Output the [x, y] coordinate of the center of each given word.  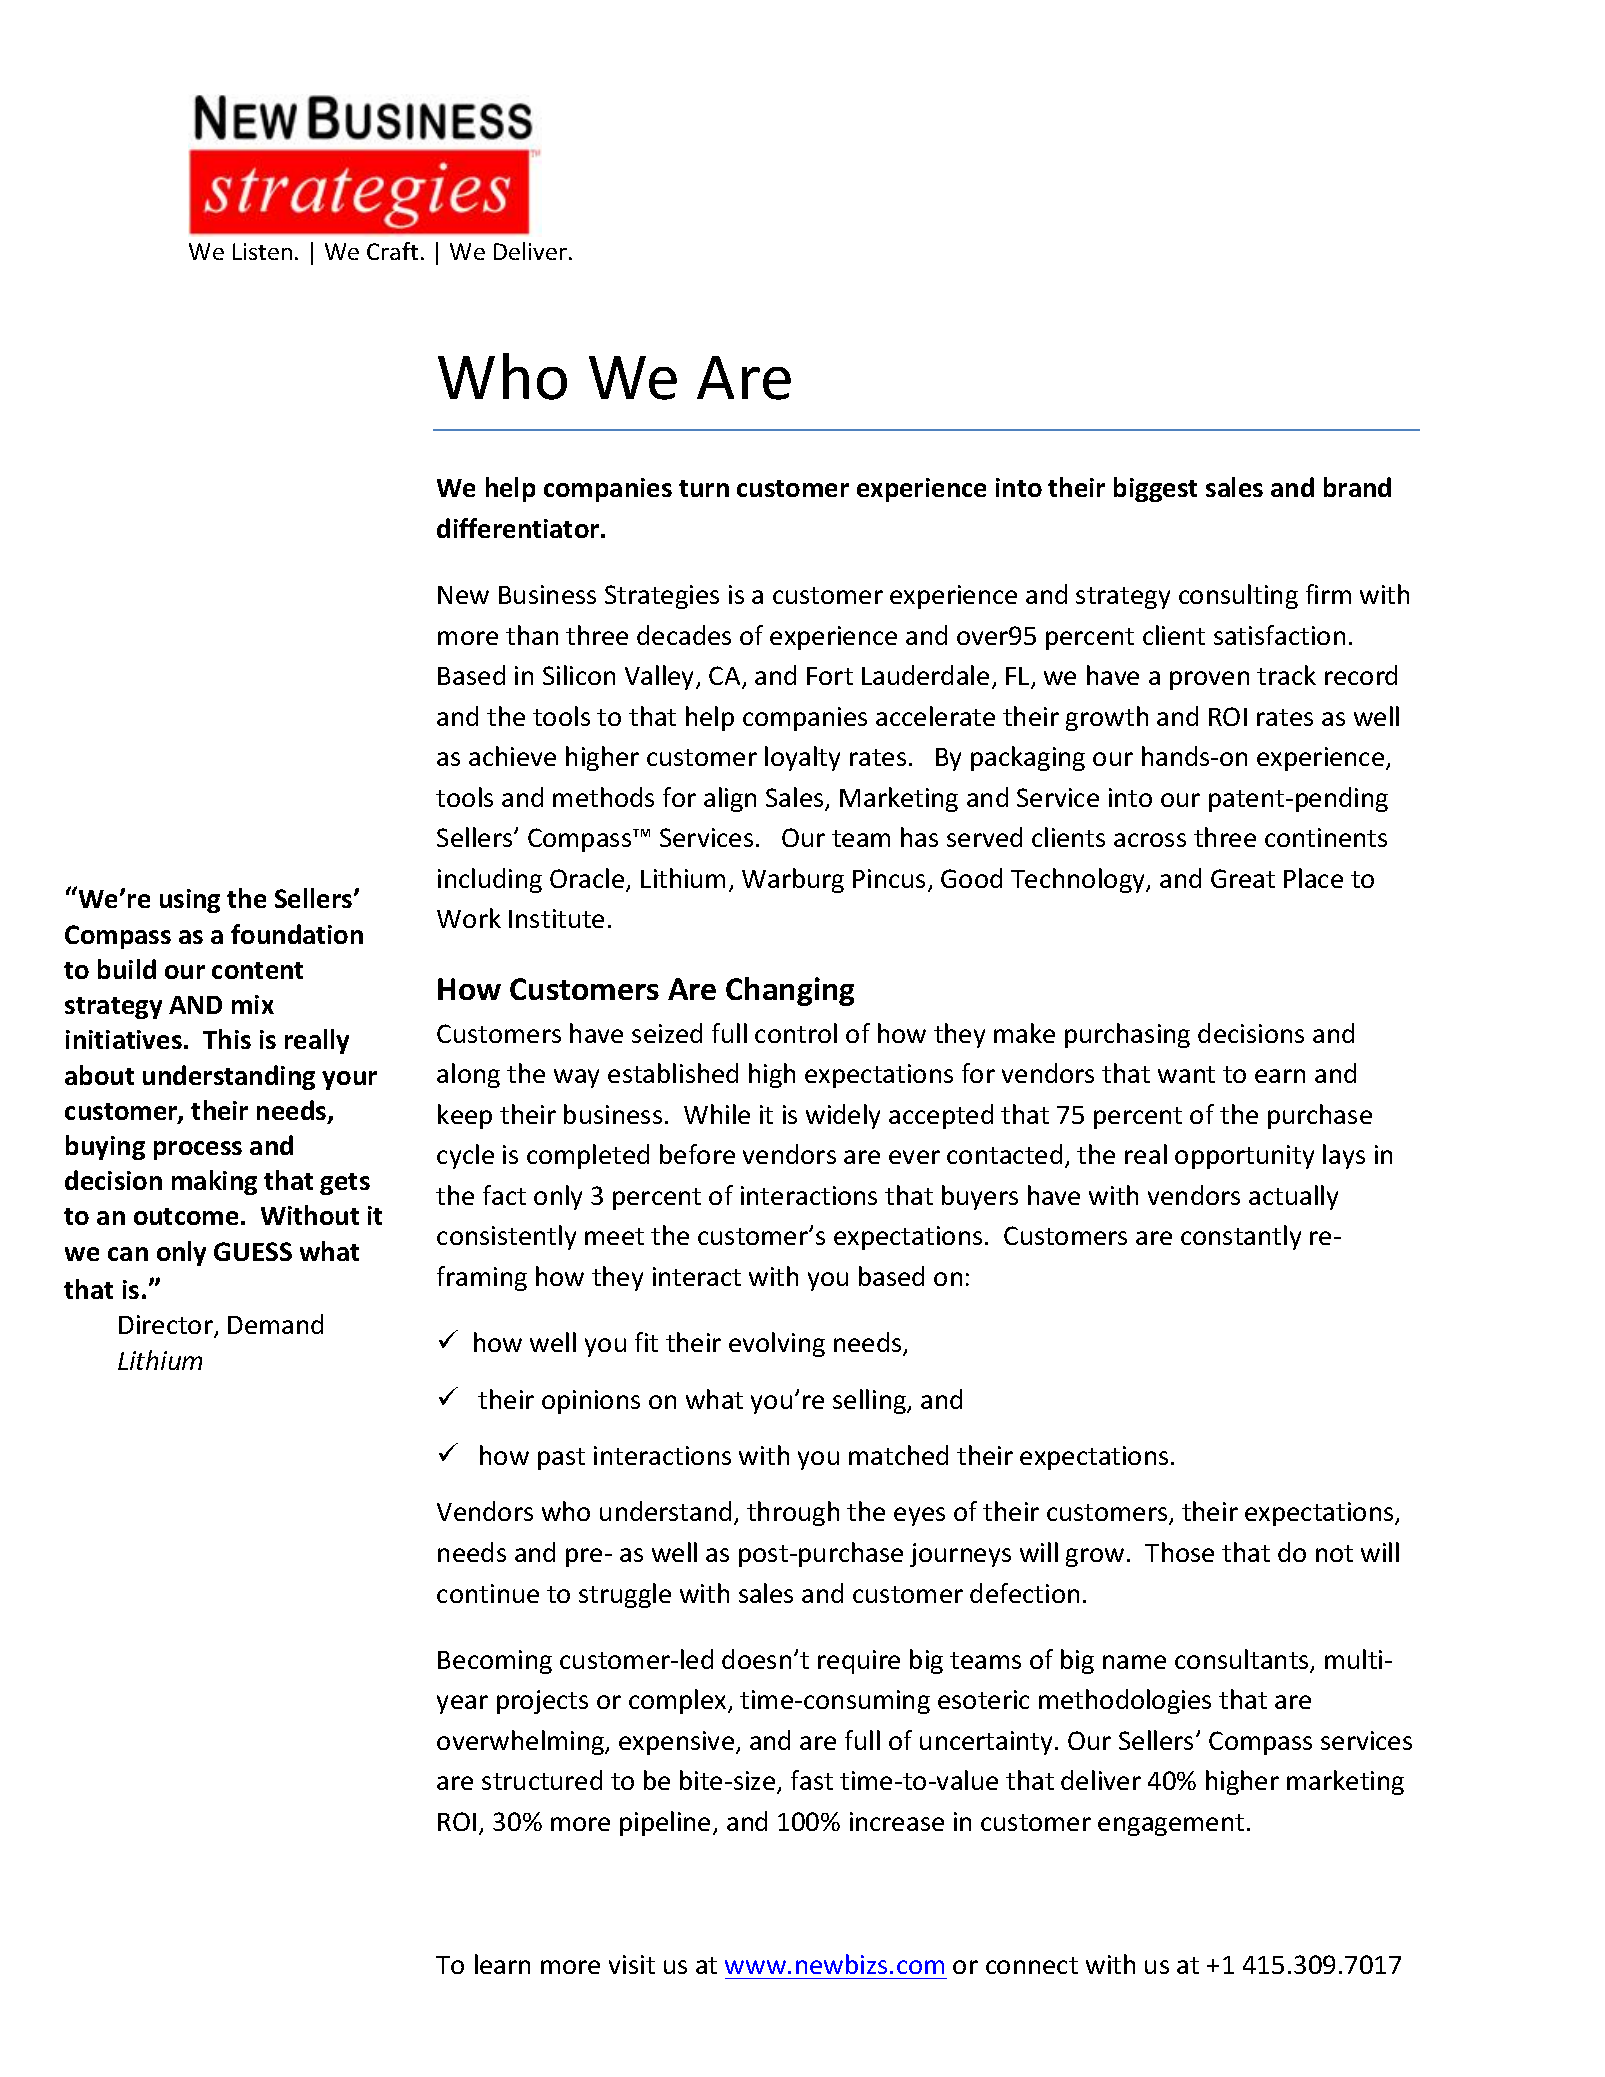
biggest [1155, 489]
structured [542, 1780]
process [198, 1150]
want [1186, 1074]
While [717, 1114]
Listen [262, 251]
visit [632, 1964]
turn [704, 488]
